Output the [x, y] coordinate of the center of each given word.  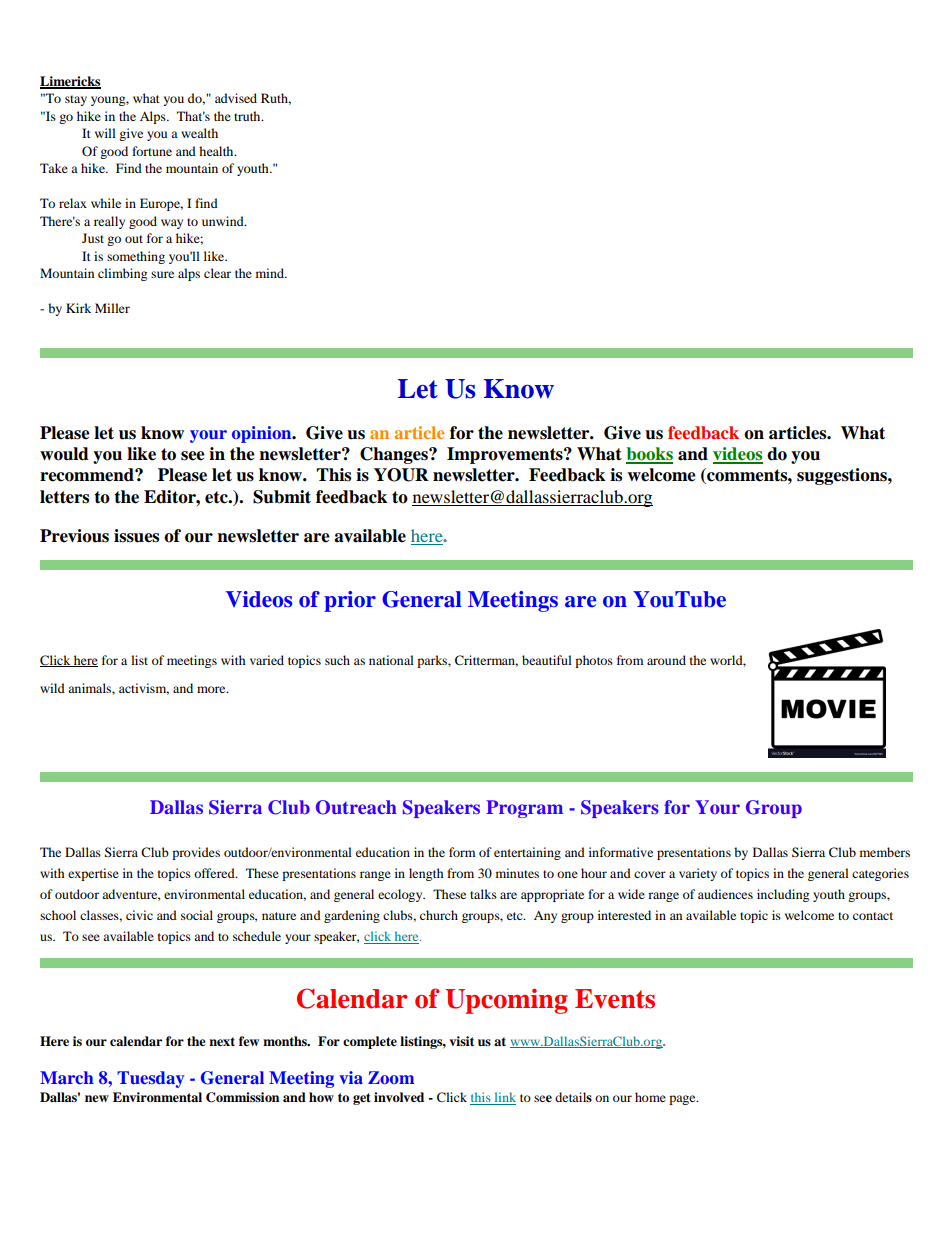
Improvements [506, 455]
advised [236, 98]
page [683, 1100]
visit [461, 1041]
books [649, 455]
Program [524, 809]
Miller [112, 308]
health [217, 151]
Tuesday [151, 1079]
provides [196, 853]
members [885, 852]
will [105, 133]
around [666, 660]
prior [350, 601]
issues [136, 536]
